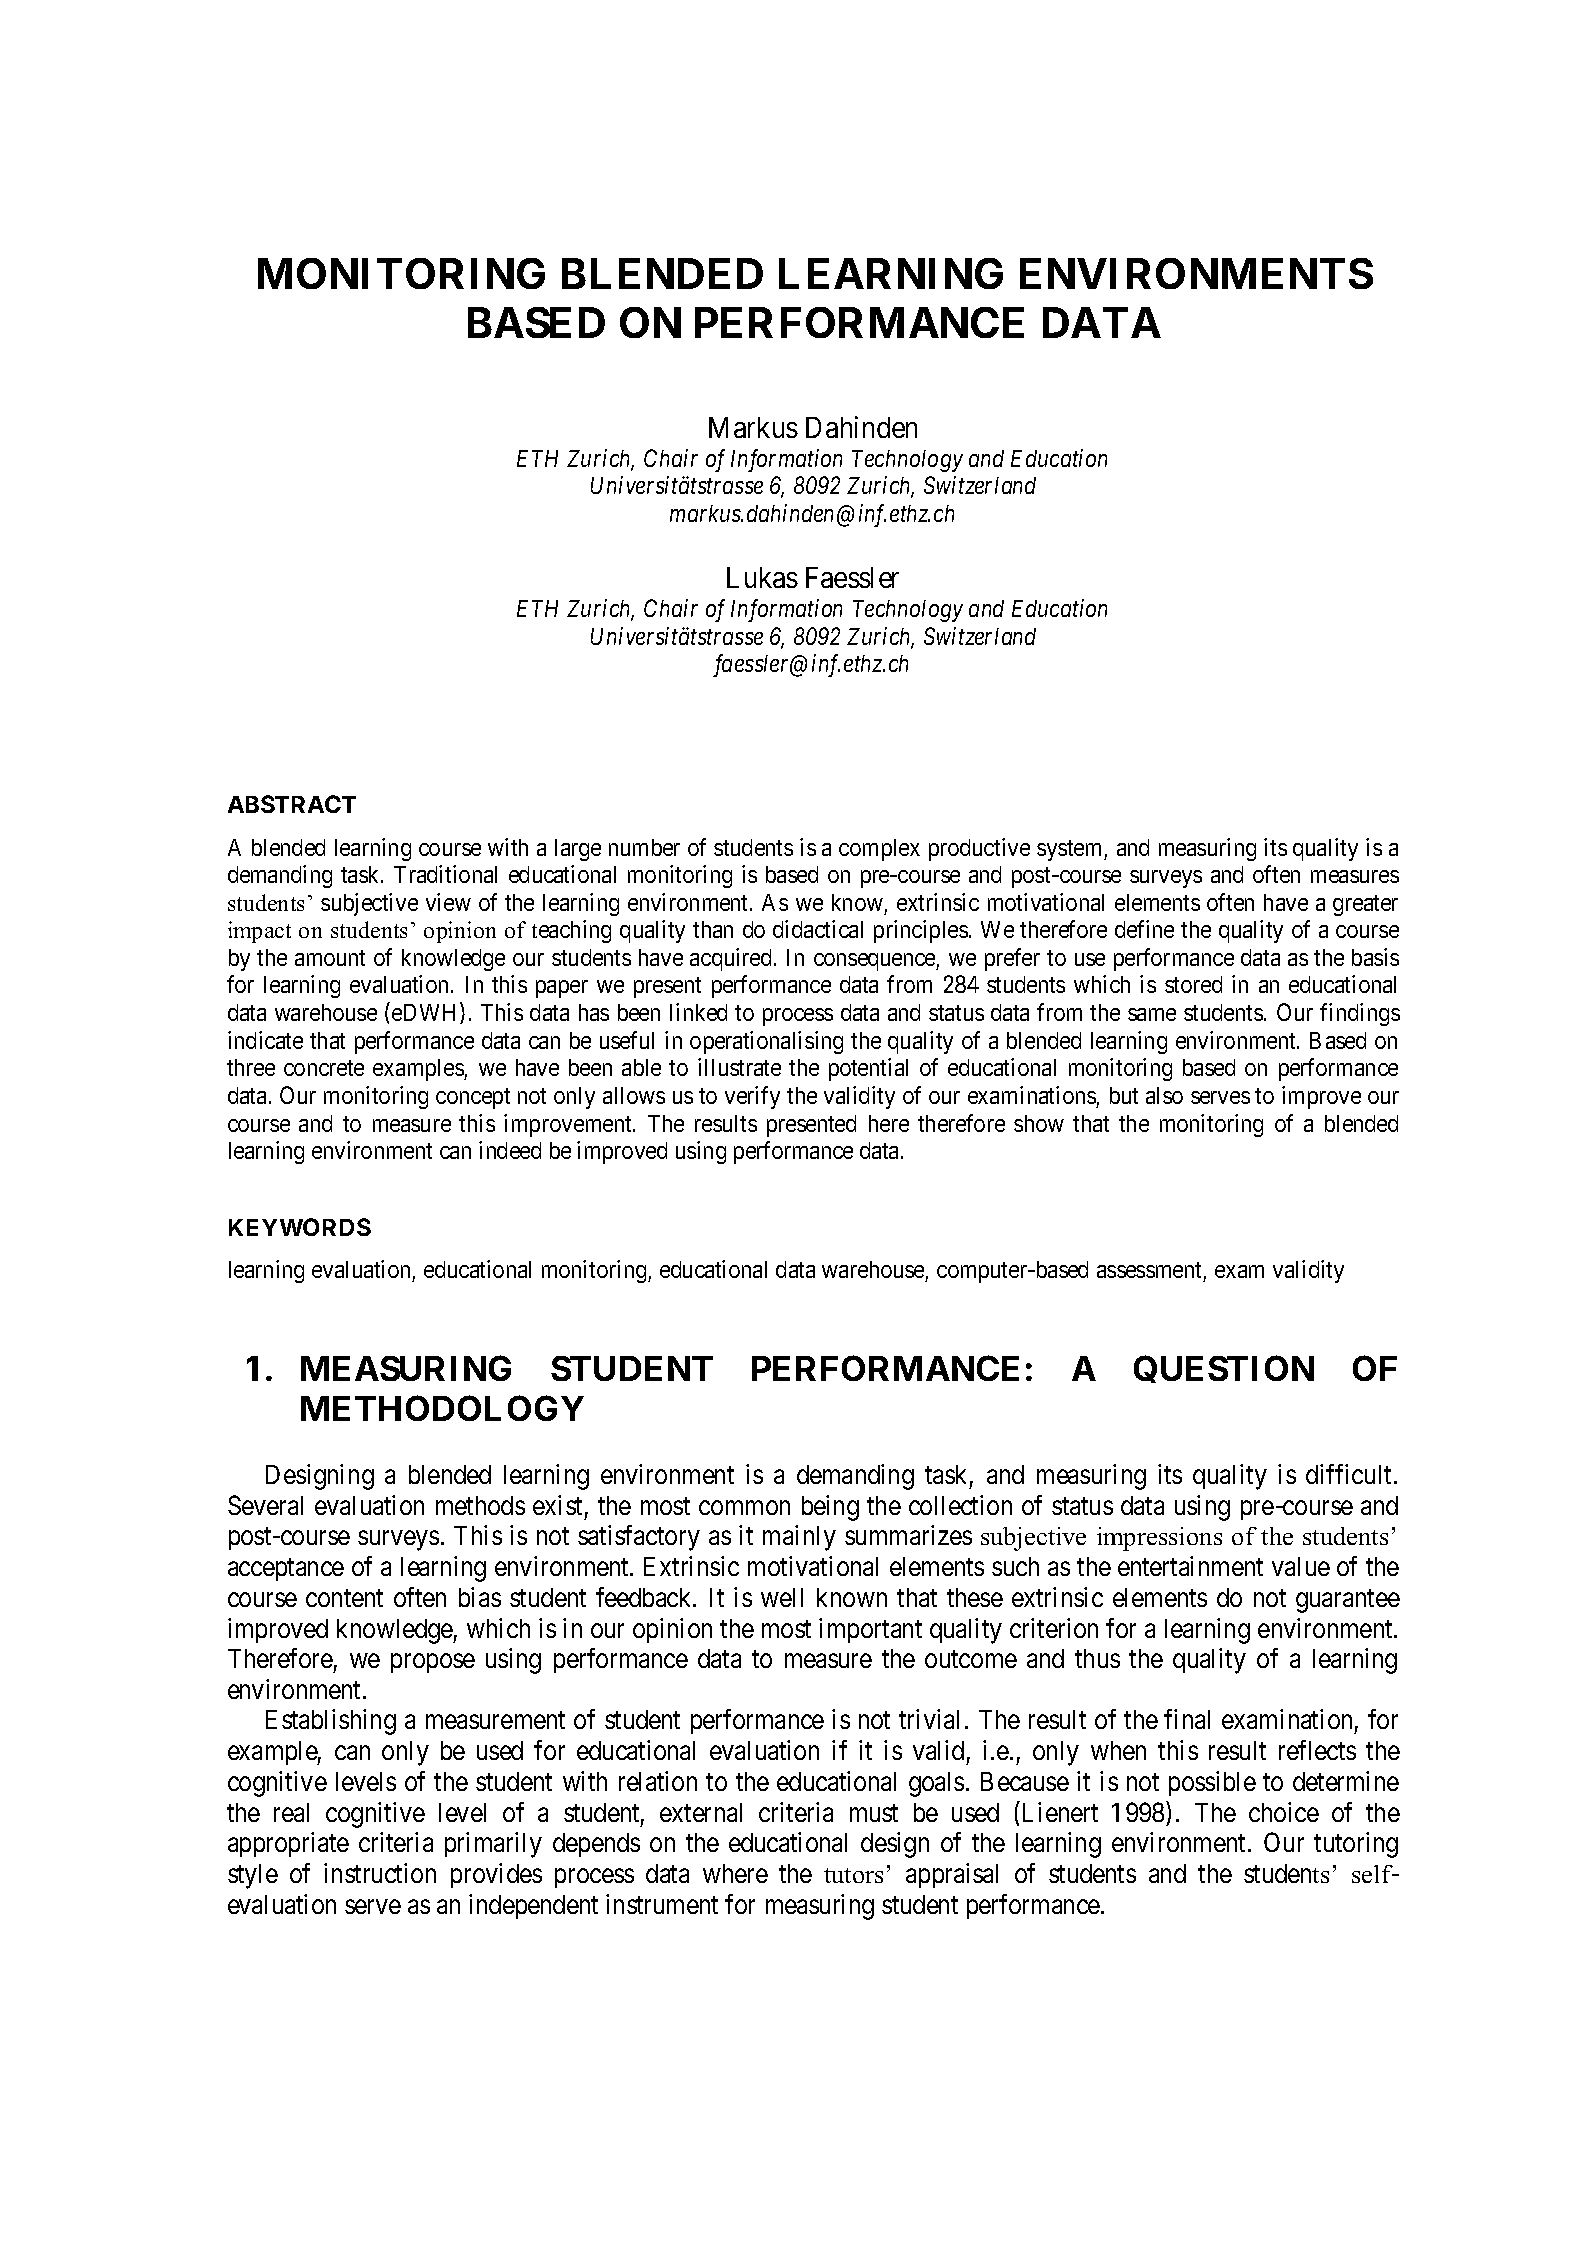 This screenshot has width=1588, height=2246. I want to click on Lukas, so click(762, 577).
